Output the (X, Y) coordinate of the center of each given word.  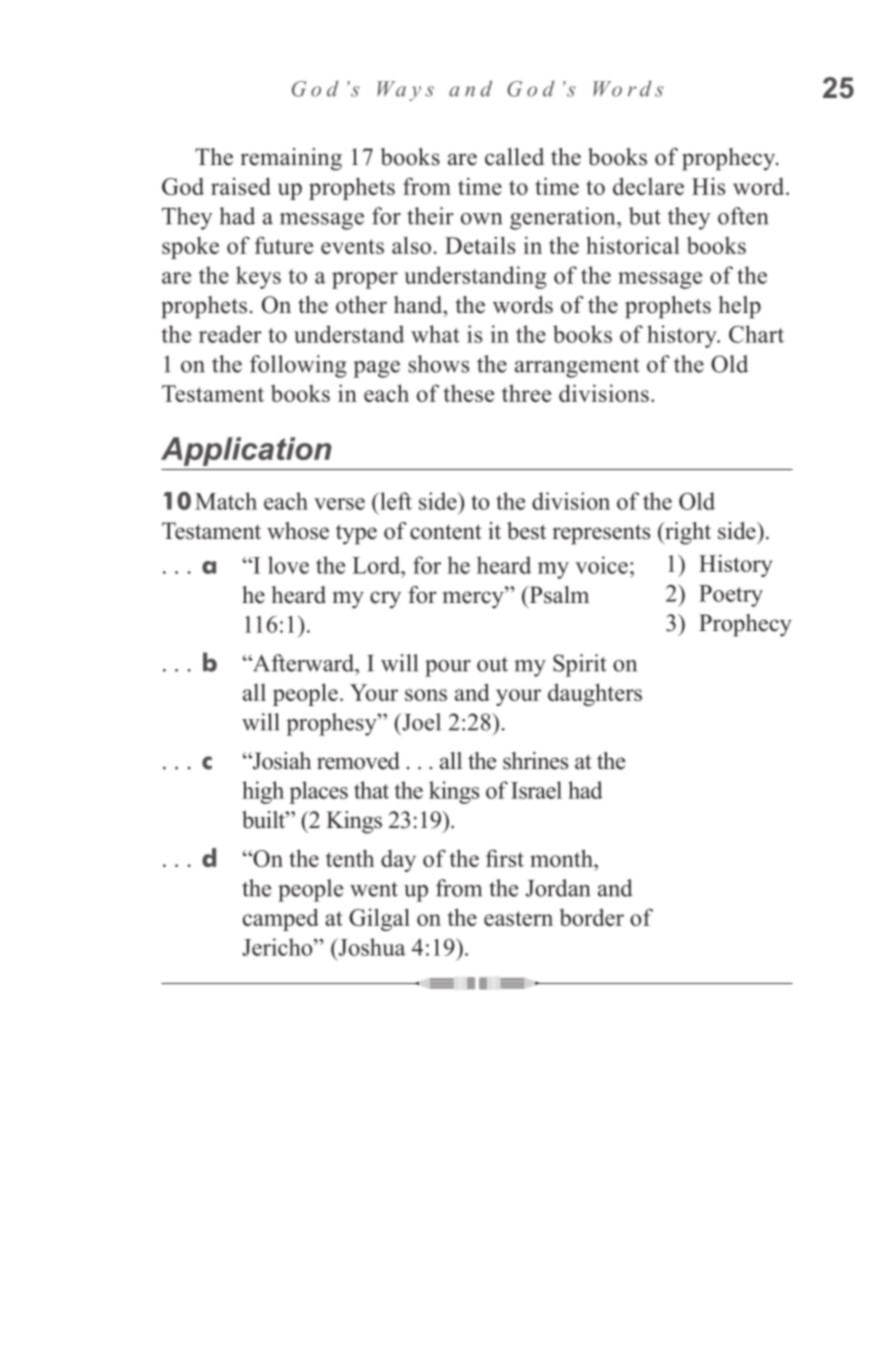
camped (281, 919)
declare (648, 186)
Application (246, 451)
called (514, 157)
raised (241, 186)
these (468, 393)
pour (448, 668)
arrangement (577, 368)
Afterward (304, 663)
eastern (518, 918)
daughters (595, 694)
